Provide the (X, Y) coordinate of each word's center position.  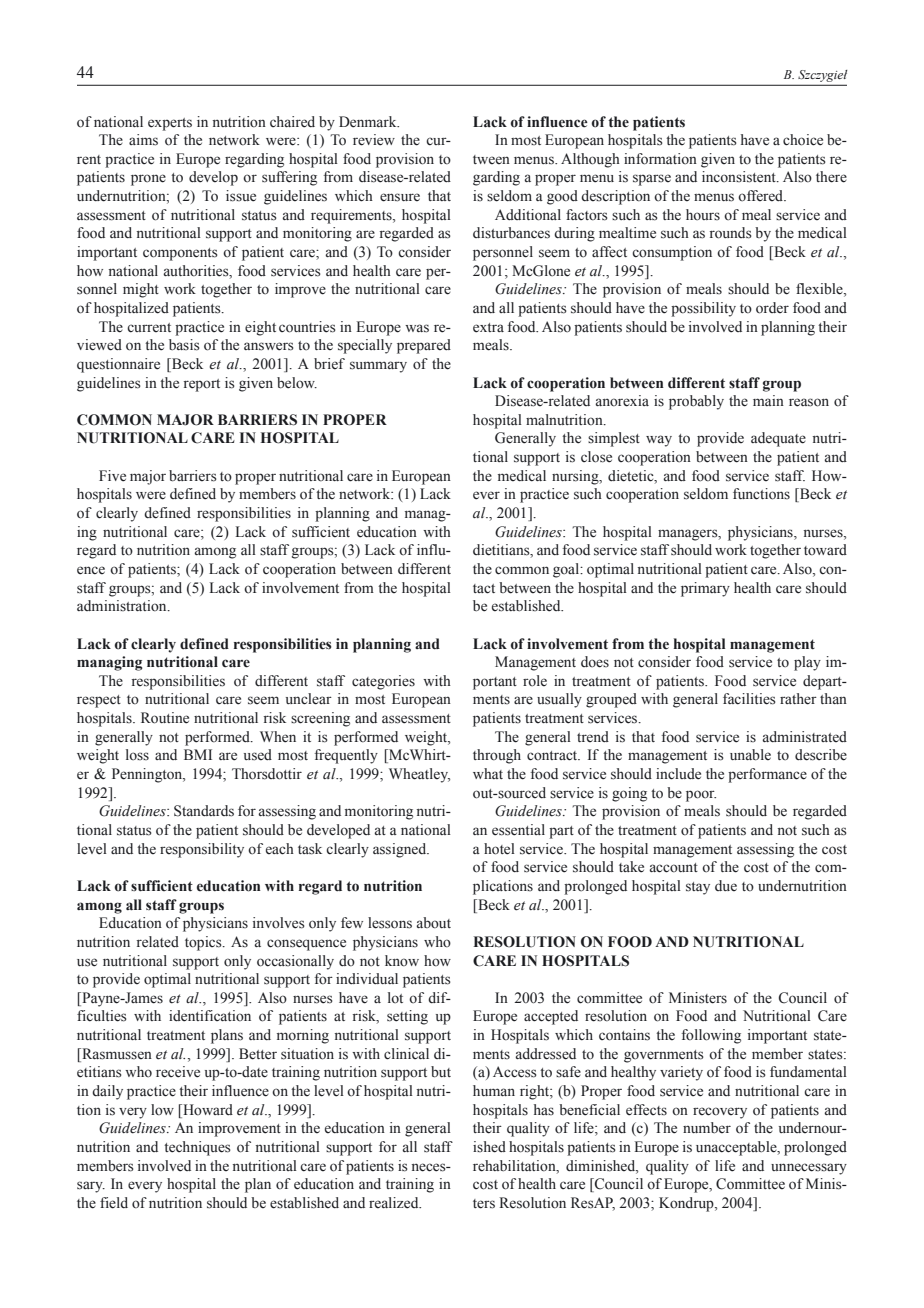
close (596, 457)
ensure (400, 197)
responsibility (202, 850)
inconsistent (740, 177)
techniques (197, 1148)
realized (395, 1203)
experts (170, 124)
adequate (778, 439)
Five (112, 476)
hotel (499, 849)
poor (701, 796)
